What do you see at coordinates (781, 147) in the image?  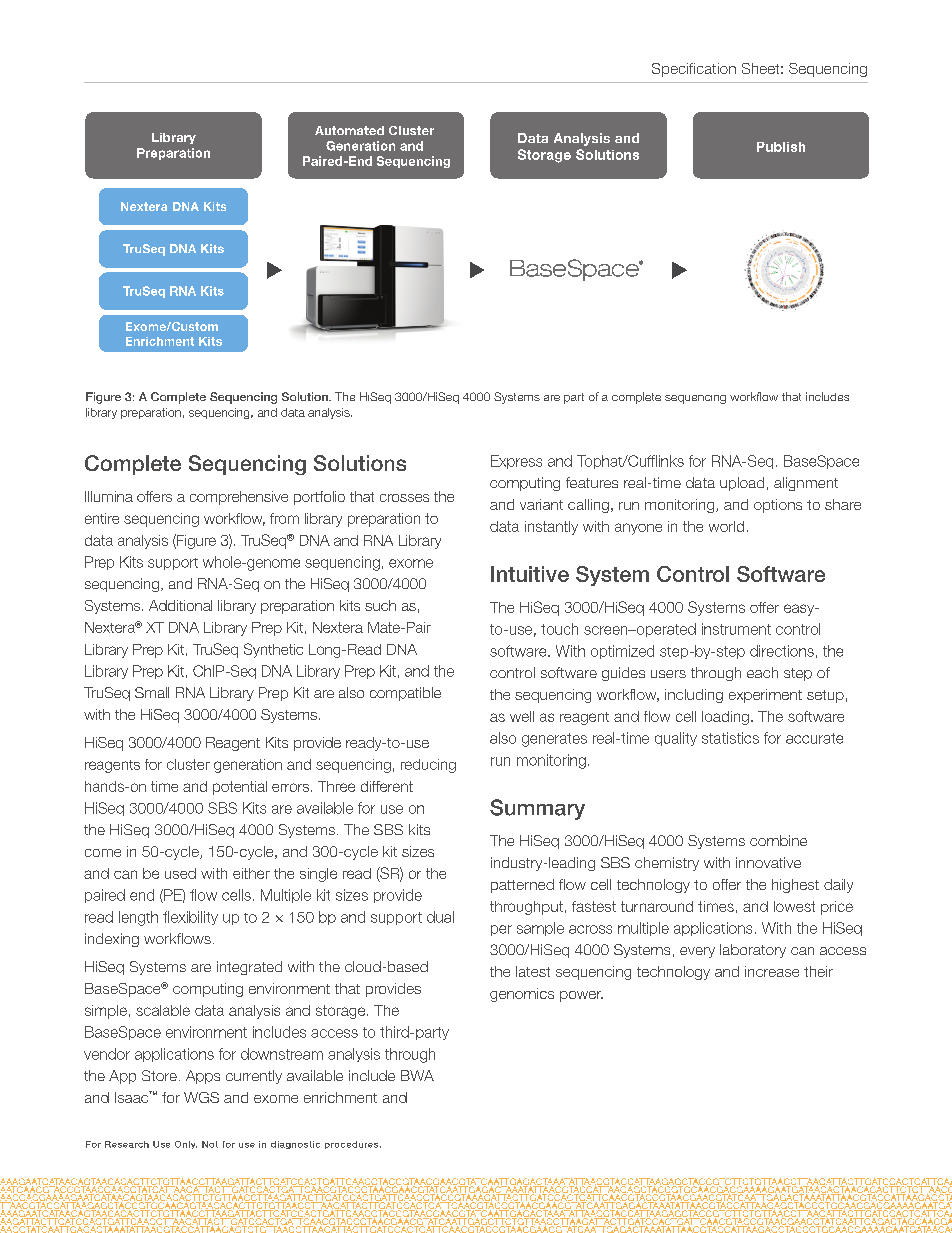 I see `Publish` at bounding box center [781, 147].
